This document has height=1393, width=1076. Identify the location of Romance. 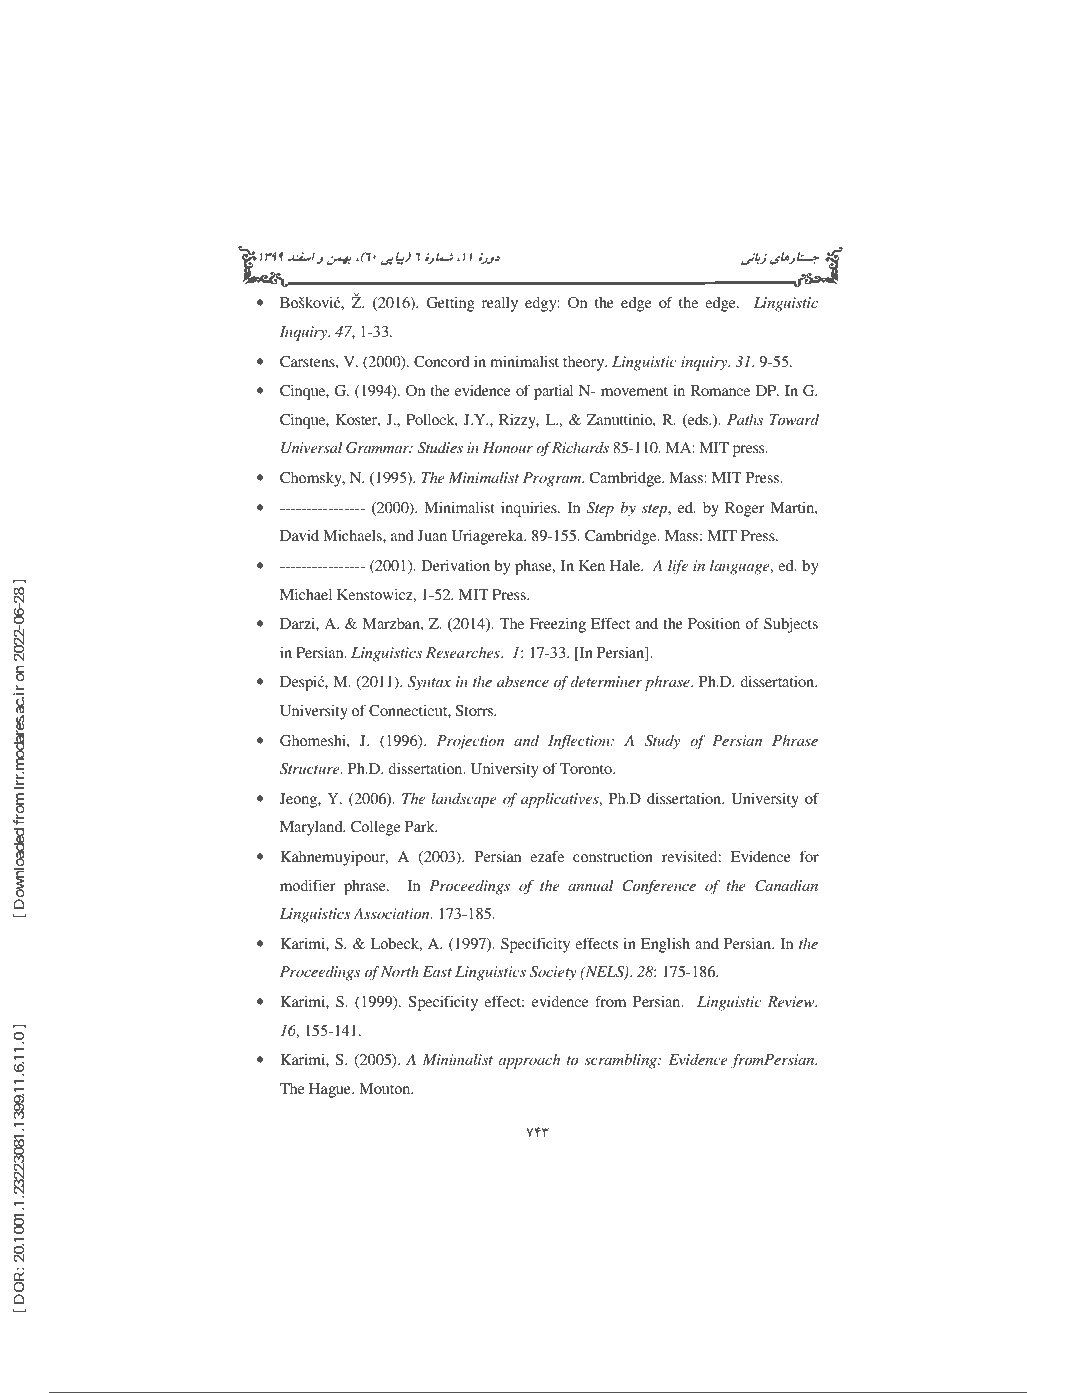
(720, 390).
